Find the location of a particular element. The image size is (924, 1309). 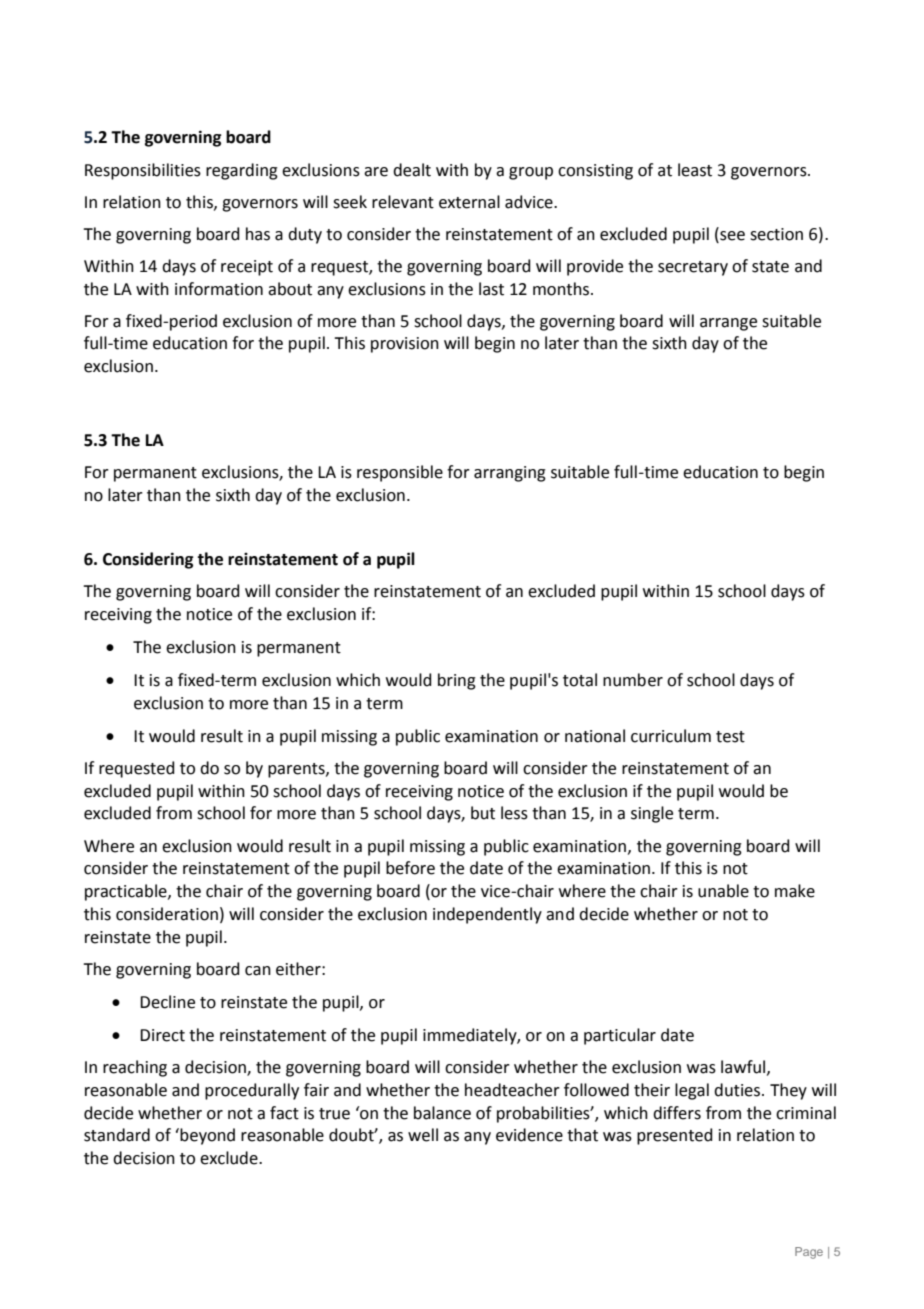

arranging is located at coordinates (510, 474).
